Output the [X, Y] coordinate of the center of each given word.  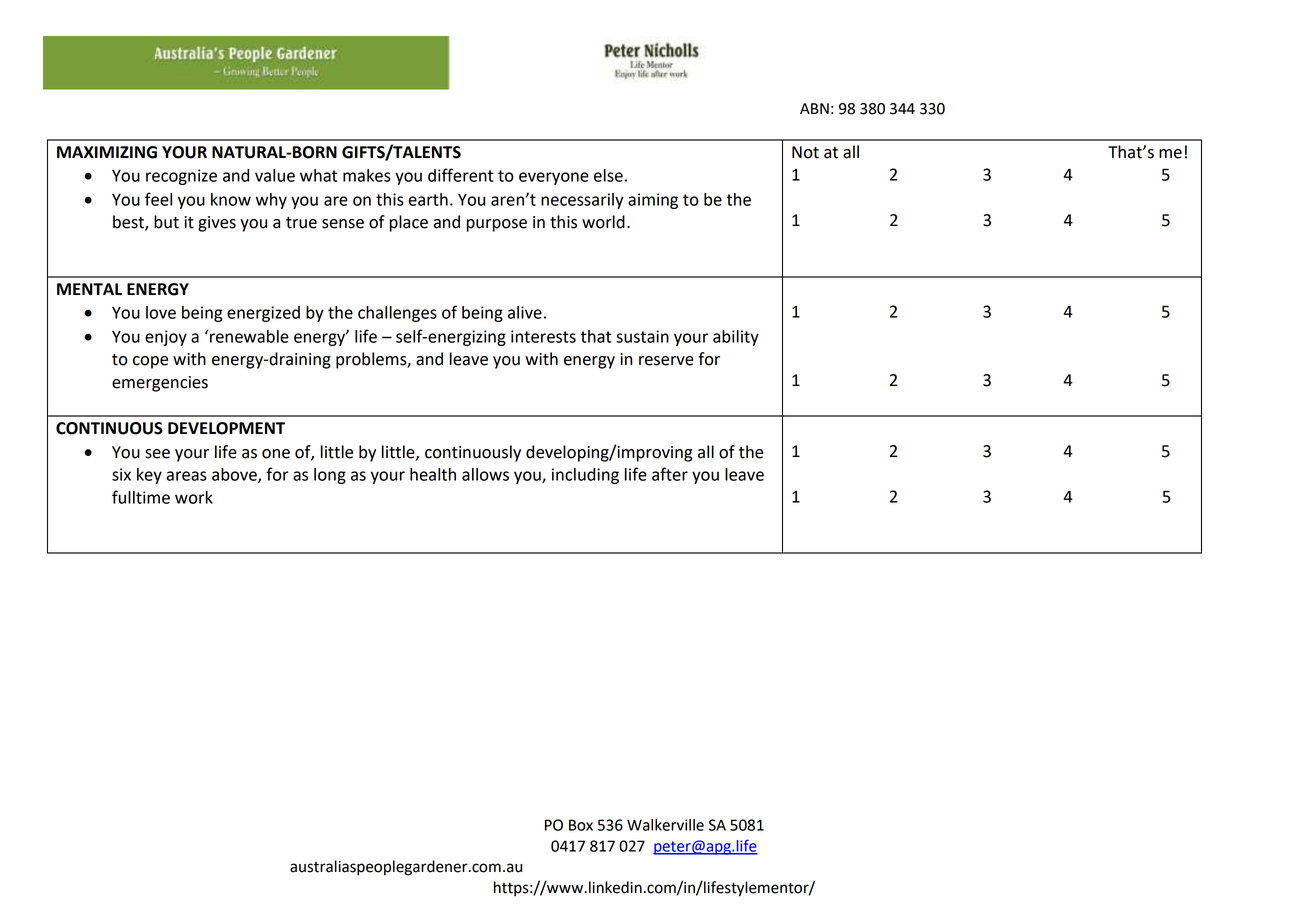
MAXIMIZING [107, 152]
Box [581, 825]
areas [187, 476]
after [670, 474]
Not [805, 152]
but [166, 222]
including [585, 476]
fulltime [141, 497]
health [433, 474]
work [194, 497]
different [460, 175]
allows [485, 474]
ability [736, 338]
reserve [666, 361]
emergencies [160, 384]
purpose [496, 225]
